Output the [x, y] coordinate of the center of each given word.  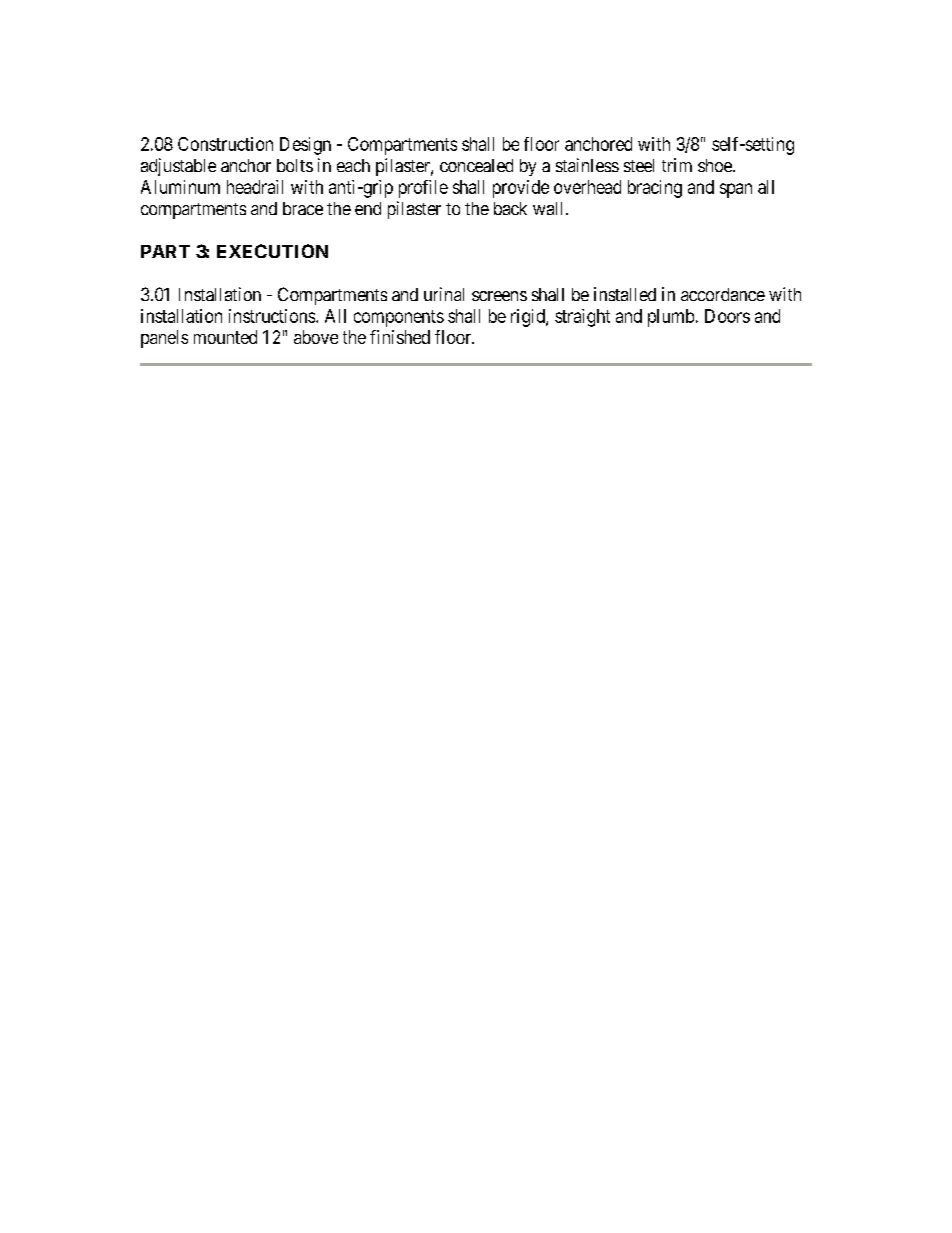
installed [625, 294]
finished [400, 337]
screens [499, 296]
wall [550, 208]
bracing [655, 189]
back [510, 208]
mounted [225, 337]
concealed [476, 165]
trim [677, 165]
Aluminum [180, 187]
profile [423, 189]
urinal [444, 294]
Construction [225, 144]
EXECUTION [272, 251]
